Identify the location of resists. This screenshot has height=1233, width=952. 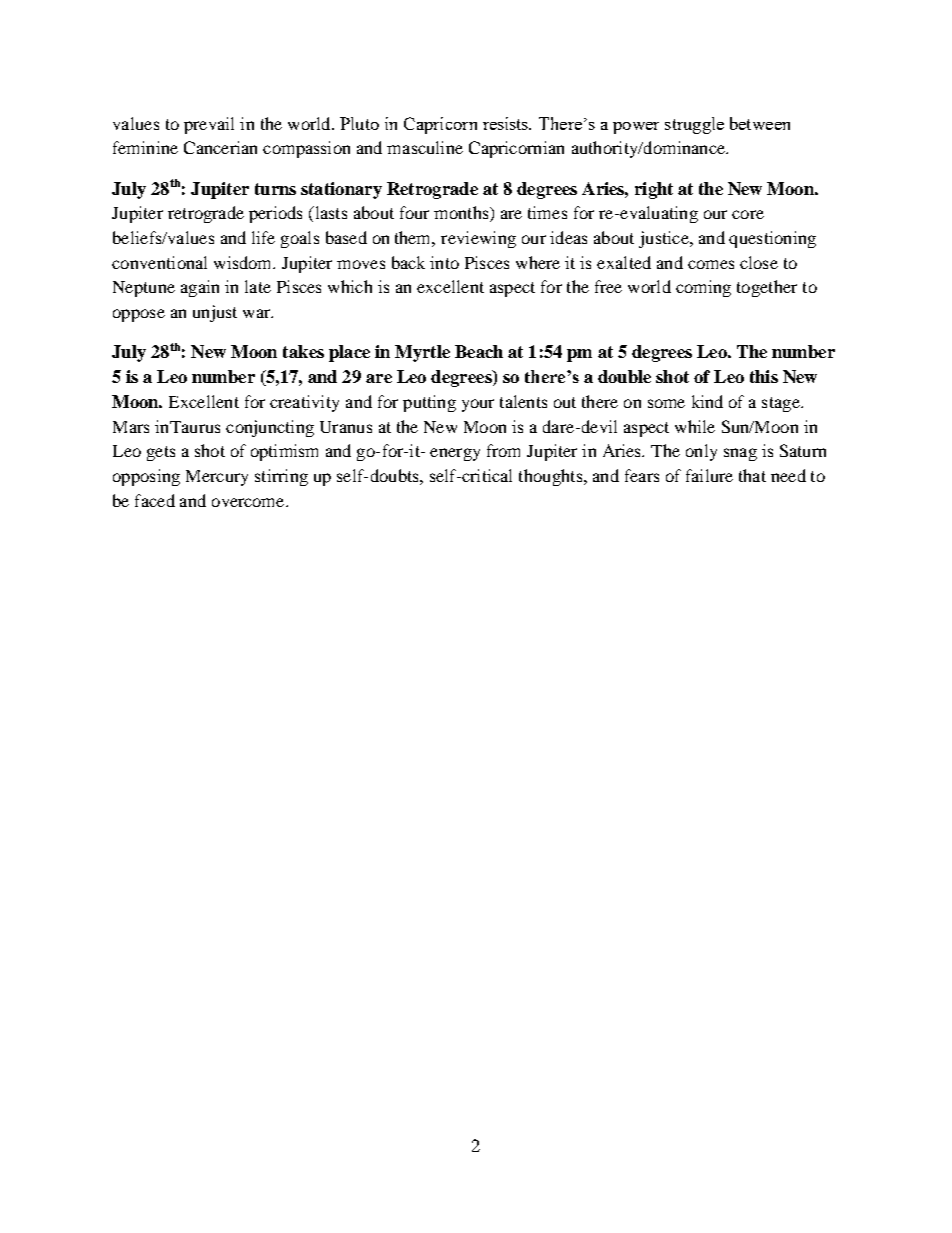
(507, 123).
